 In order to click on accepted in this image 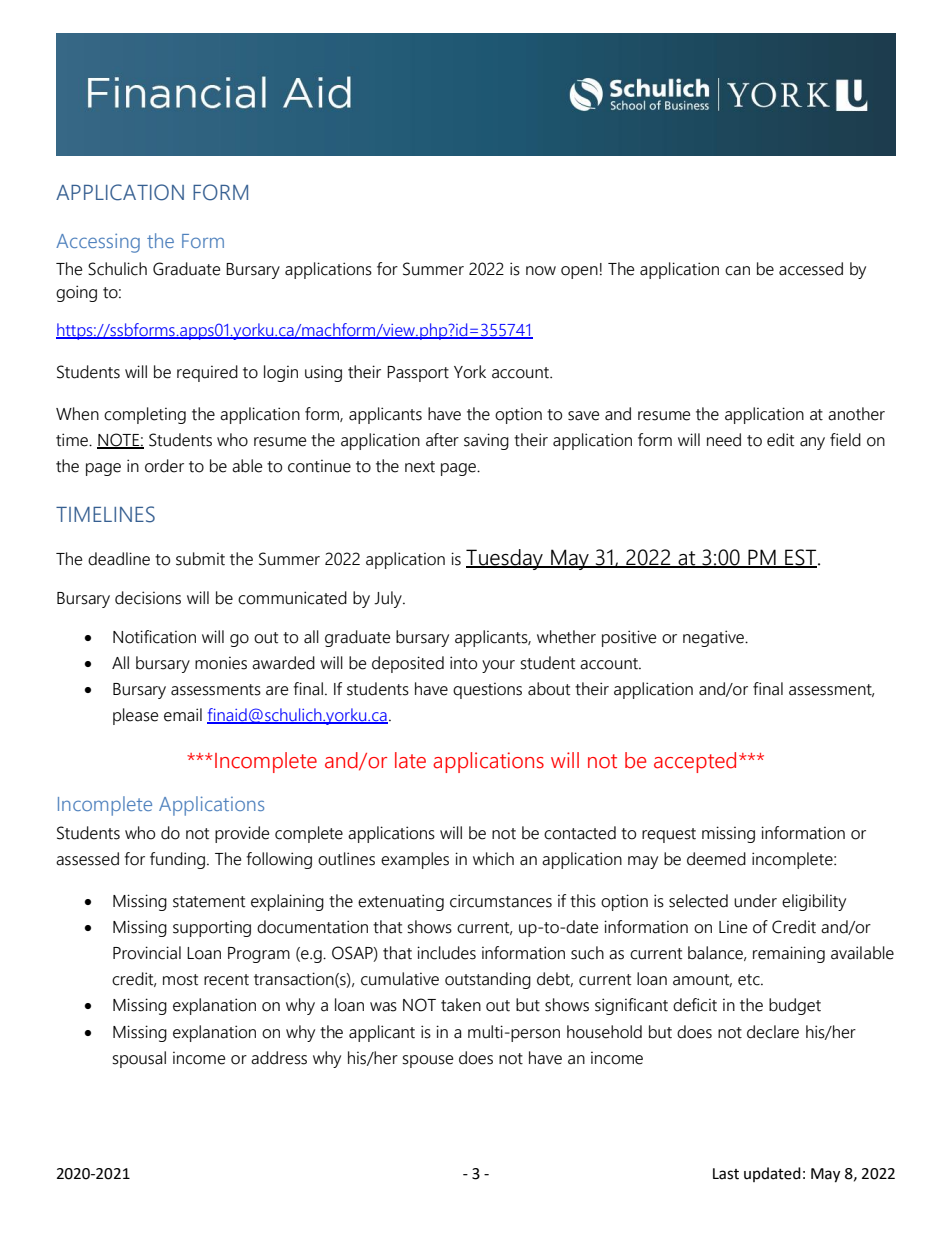, I will do `click(695, 762)`.
